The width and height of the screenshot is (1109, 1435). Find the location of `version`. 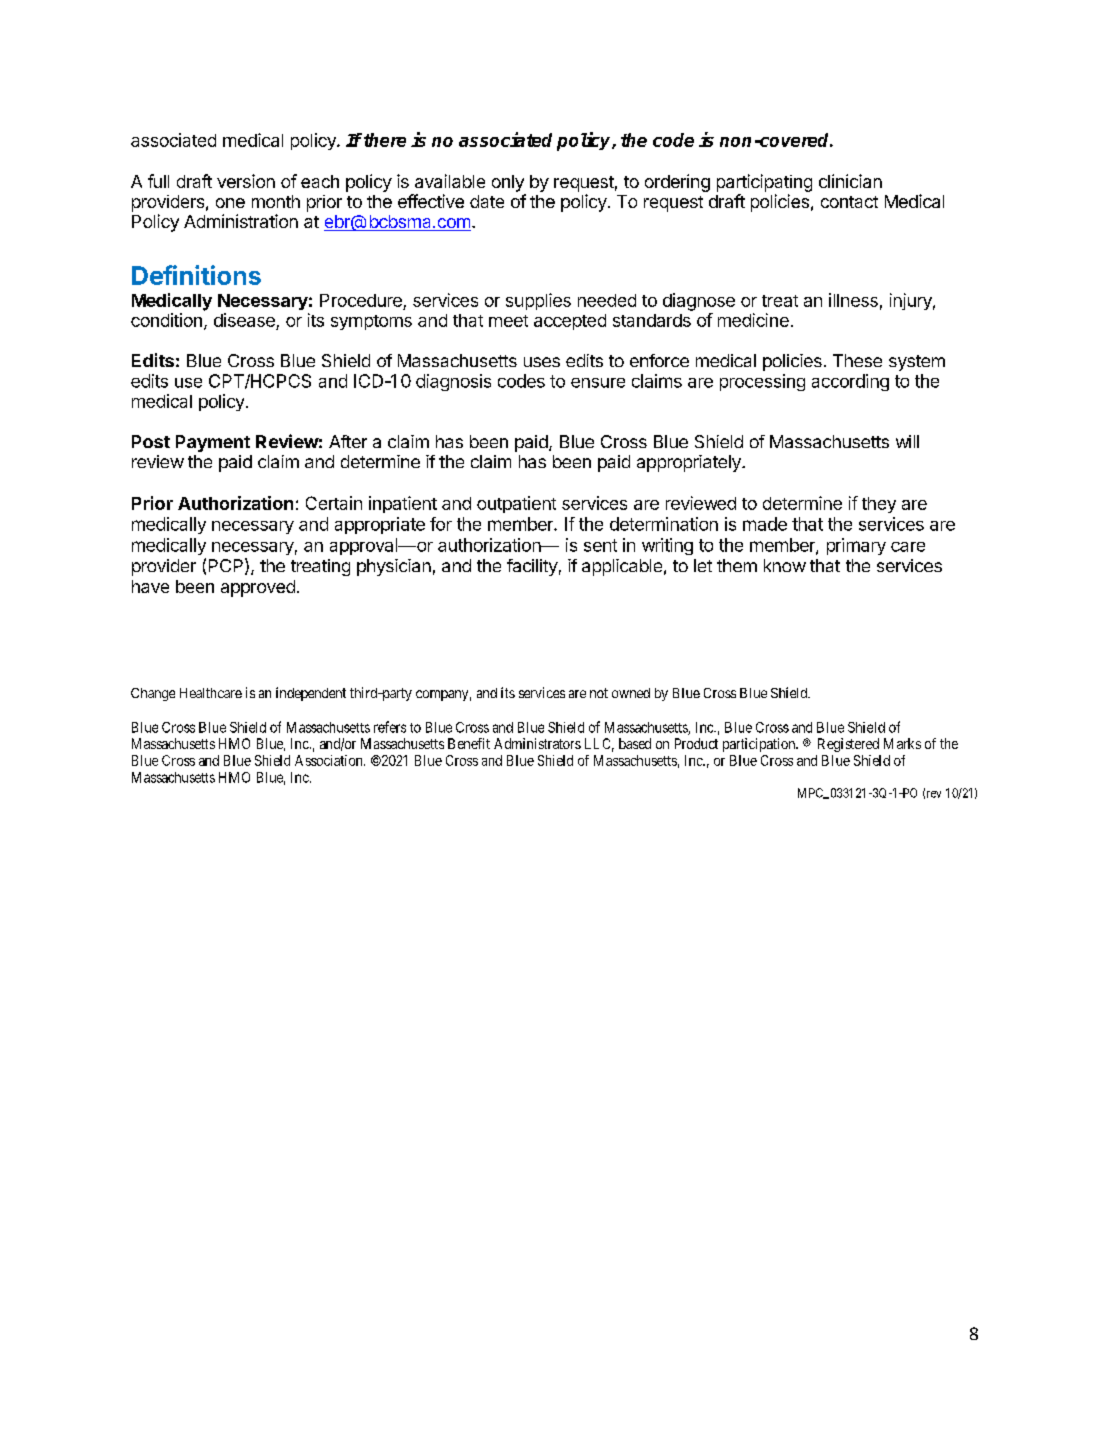

version is located at coordinates (246, 181).
